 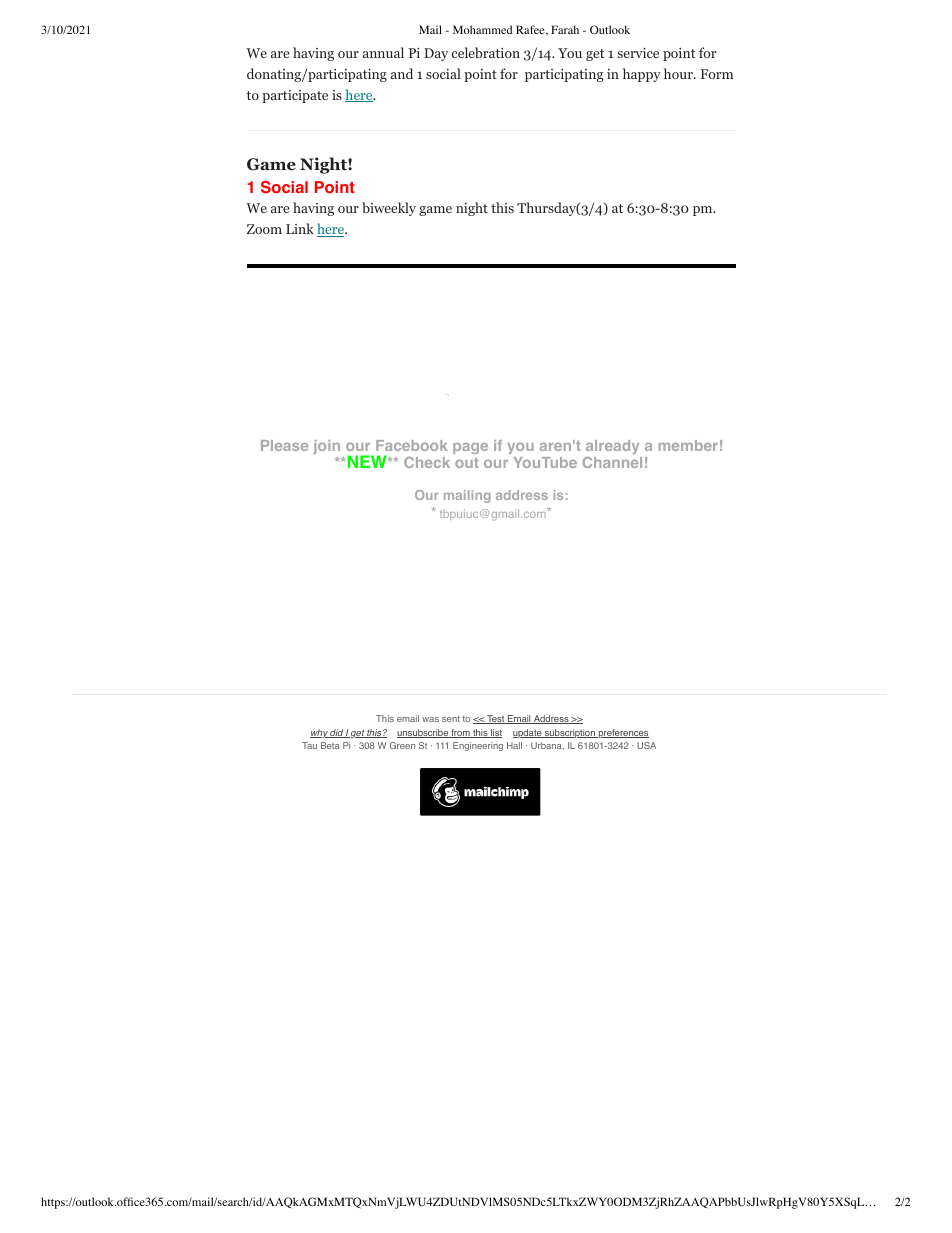 What do you see at coordinates (326, 447) in the document?
I see `join` at bounding box center [326, 447].
